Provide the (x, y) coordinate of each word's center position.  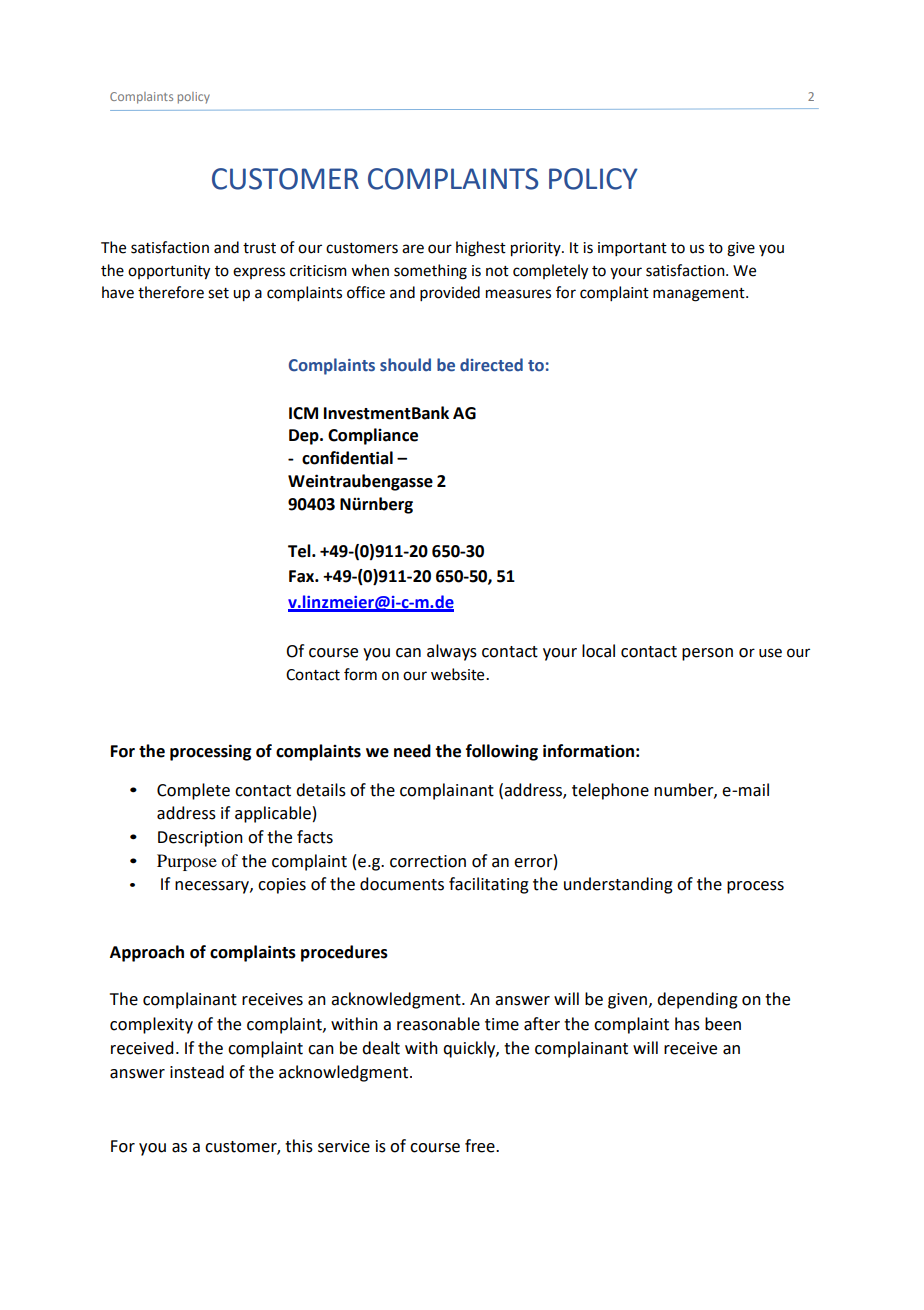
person (707, 654)
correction (428, 861)
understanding (618, 885)
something (430, 272)
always (452, 652)
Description (200, 839)
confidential (347, 458)
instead (197, 1072)
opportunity (169, 272)
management (700, 295)
